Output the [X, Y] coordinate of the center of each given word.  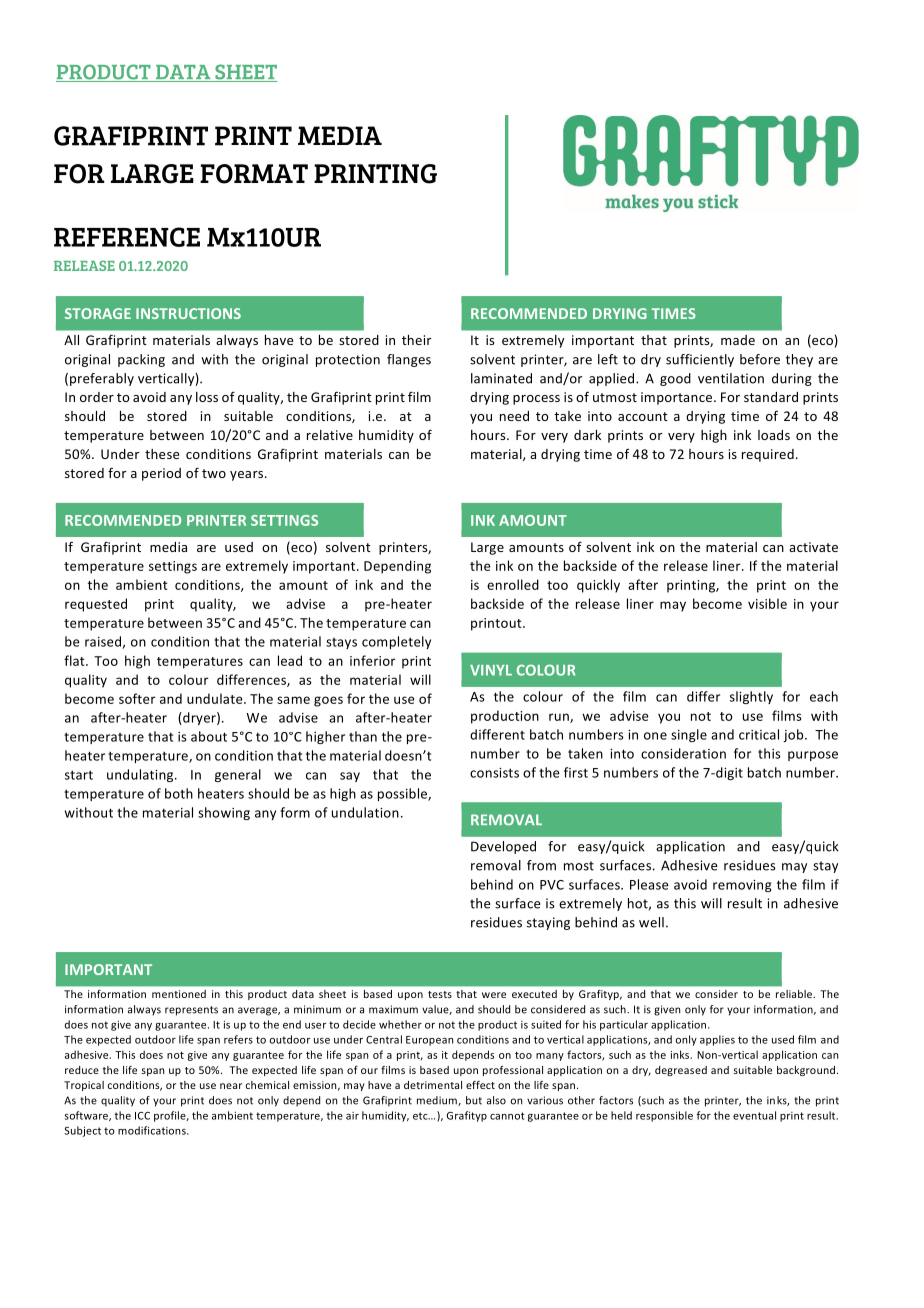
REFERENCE [127, 237]
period [161, 474]
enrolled [513, 584]
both [179, 793]
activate [813, 547]
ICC [142, 1116]
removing [742, 886]
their [416, 340]
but [474, 1100]
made [738, 340]
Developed [503, 847]
